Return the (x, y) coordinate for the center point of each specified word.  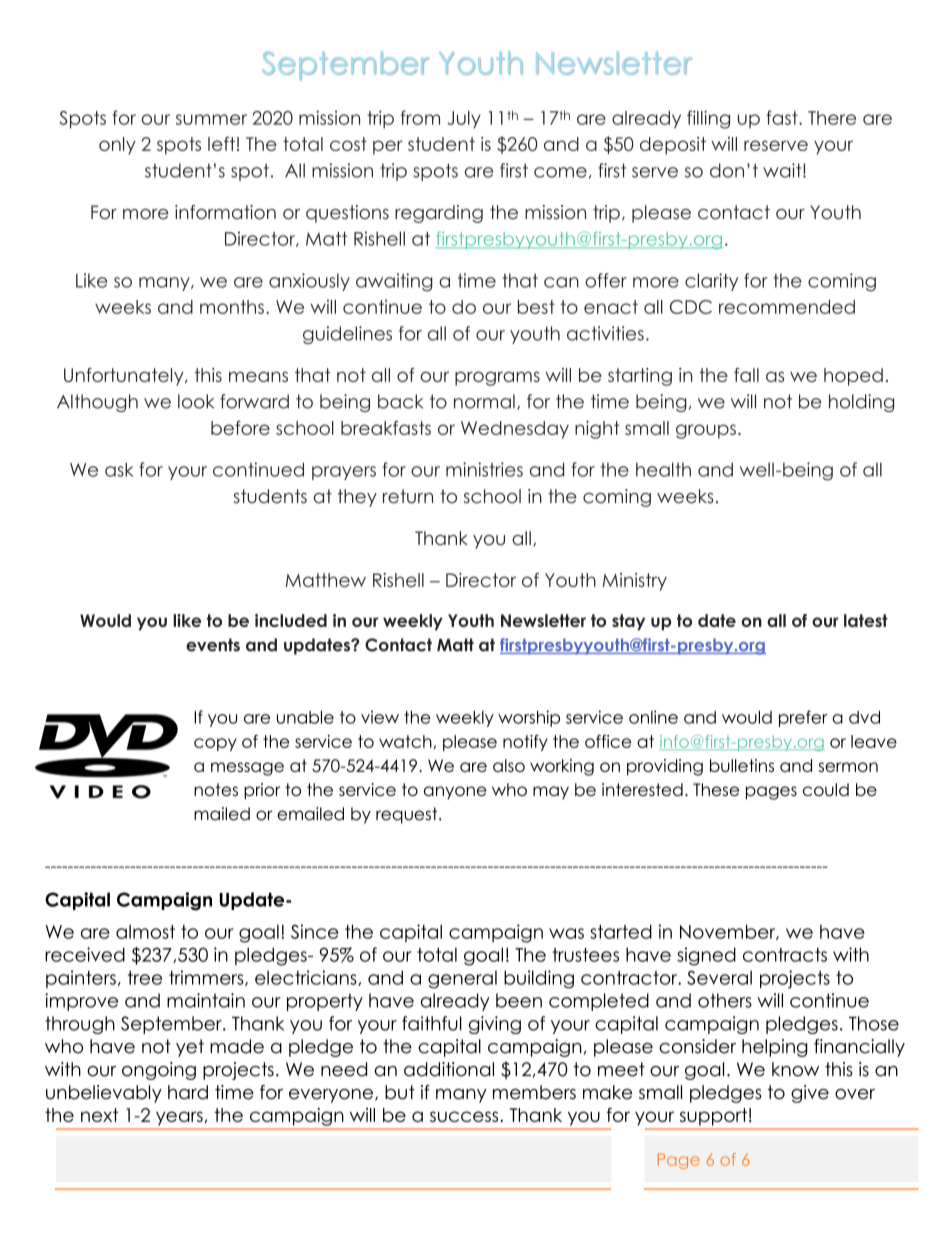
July (464, 119)
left (221, 144)
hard (188, 1092)
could (826, 789)
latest (866, 620)
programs (497, 378)
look (196, 401)
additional (449, 1069)
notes (216, 789)
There (832, 118)
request (408, 815)
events (213, 645)
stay (628, 622)
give (810, 1094)
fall (746, 375)
